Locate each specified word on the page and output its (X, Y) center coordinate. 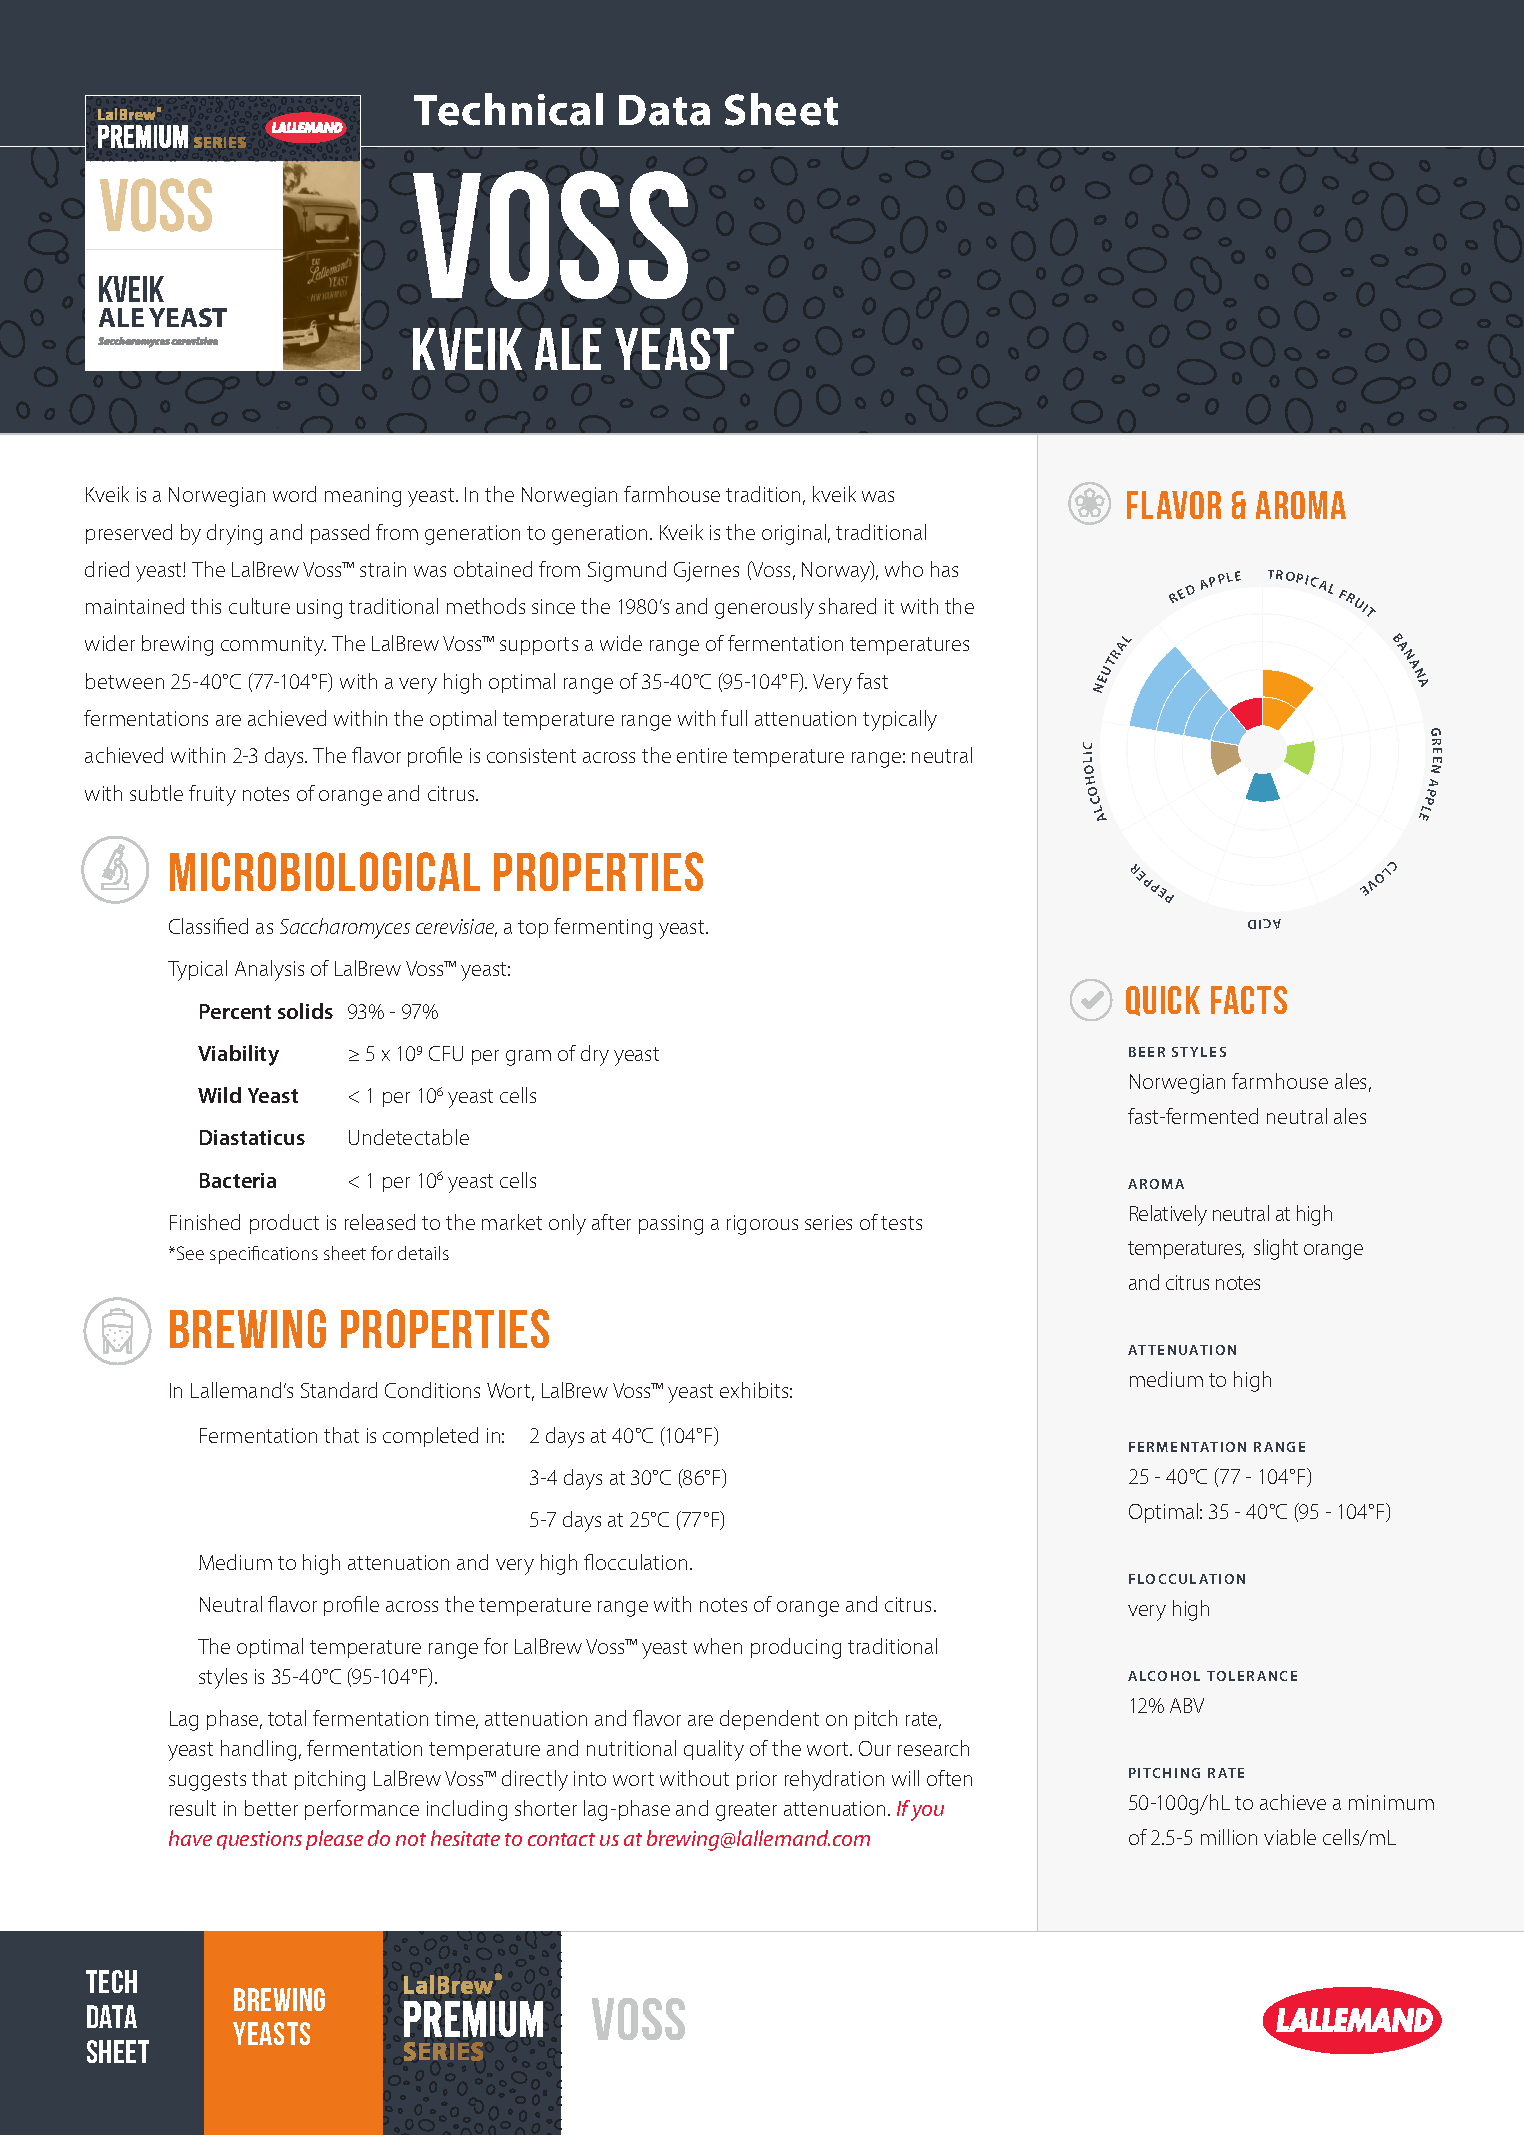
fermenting (603, 928)
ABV (1187, 1705)
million (1229, 1837)
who (904, 569)
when (718, 1646)
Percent (235, 1011)
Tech (111, 1981)
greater (746, 1811)
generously (764, 608)
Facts (1249, 1000)
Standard (339, 1390)
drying (234, 534)
